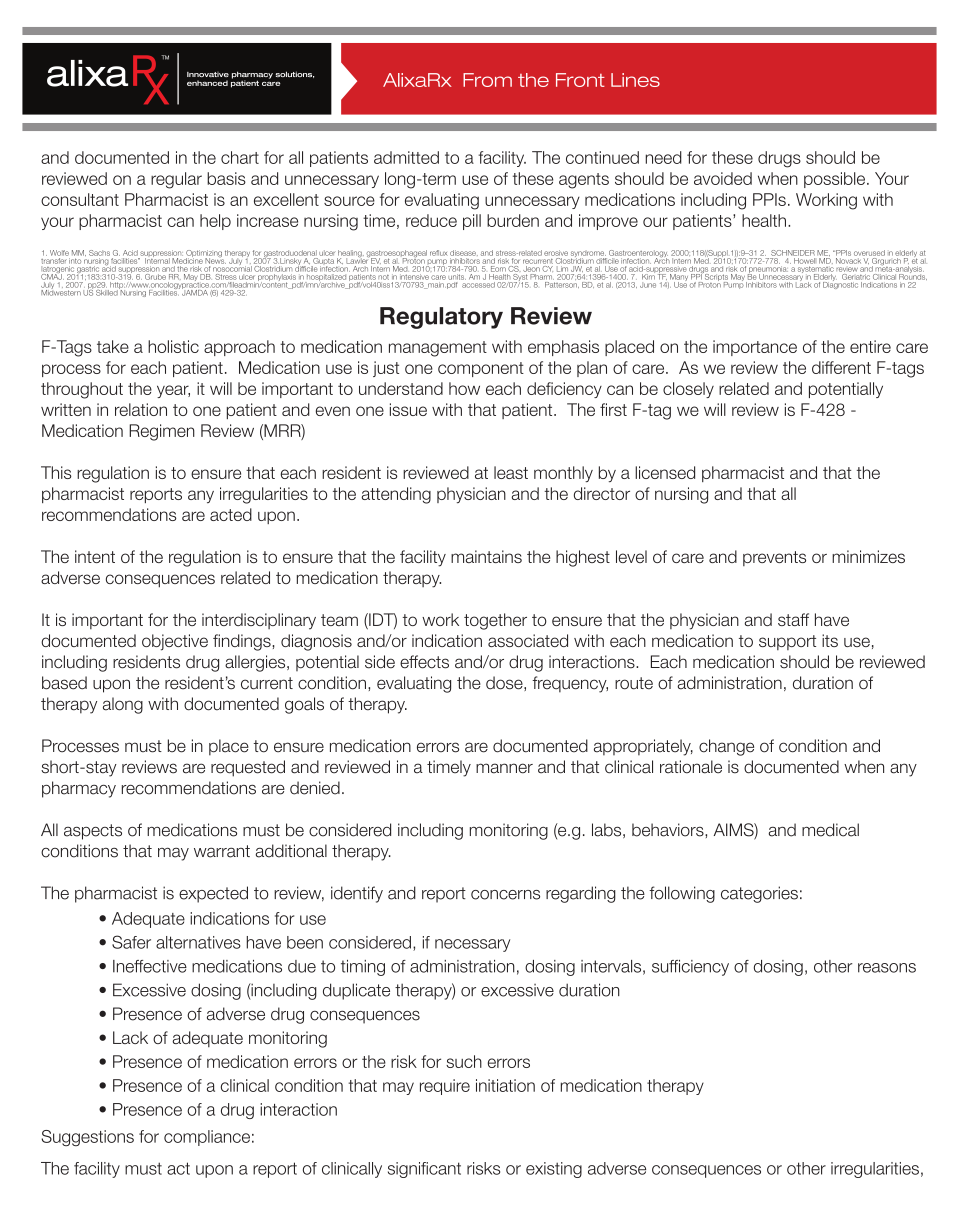 The image size is (959, 1232). I want to click on existing, so click(554, 1170).
